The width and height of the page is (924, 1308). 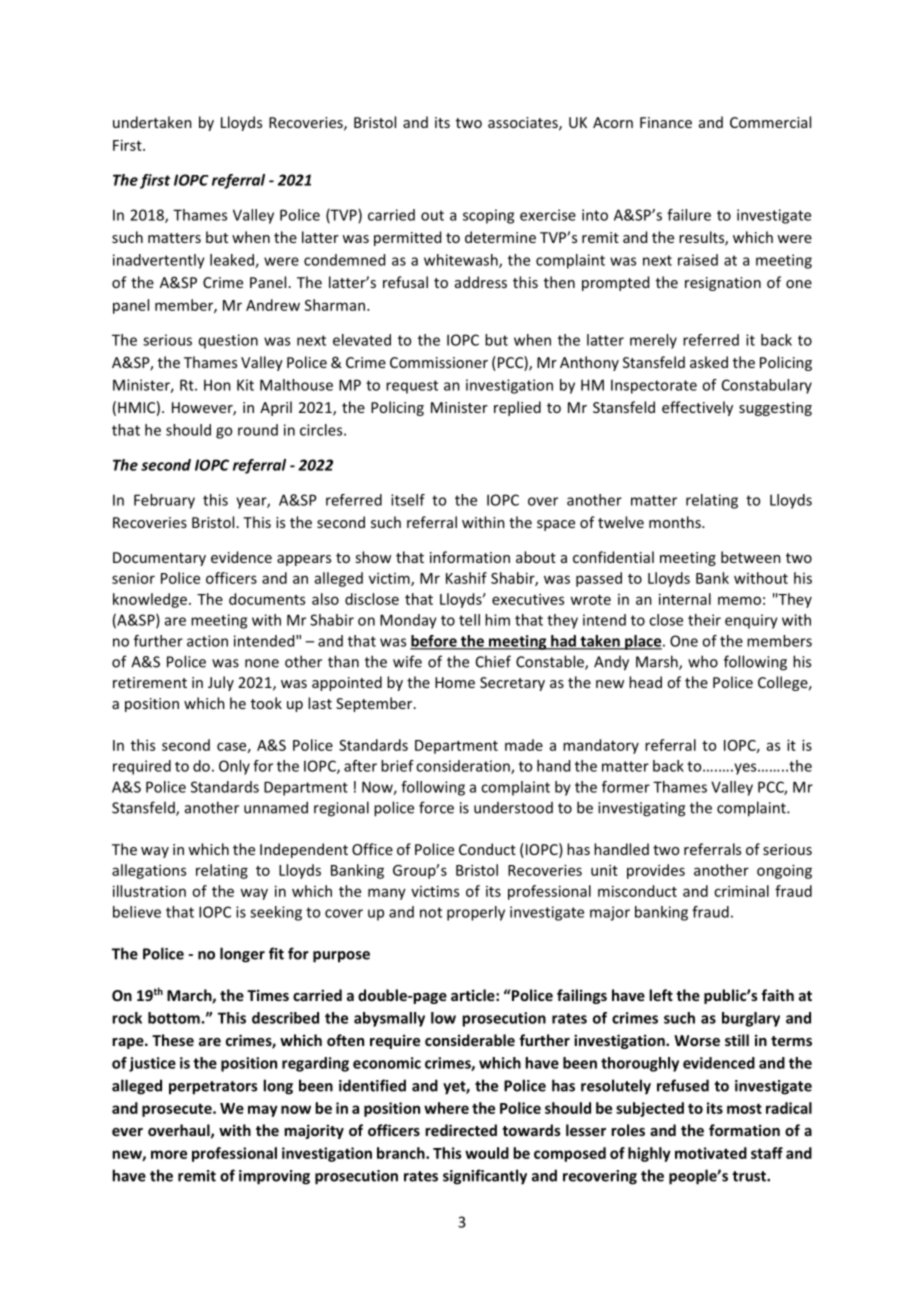 I want to click on before, so click(x=434, y=642).
